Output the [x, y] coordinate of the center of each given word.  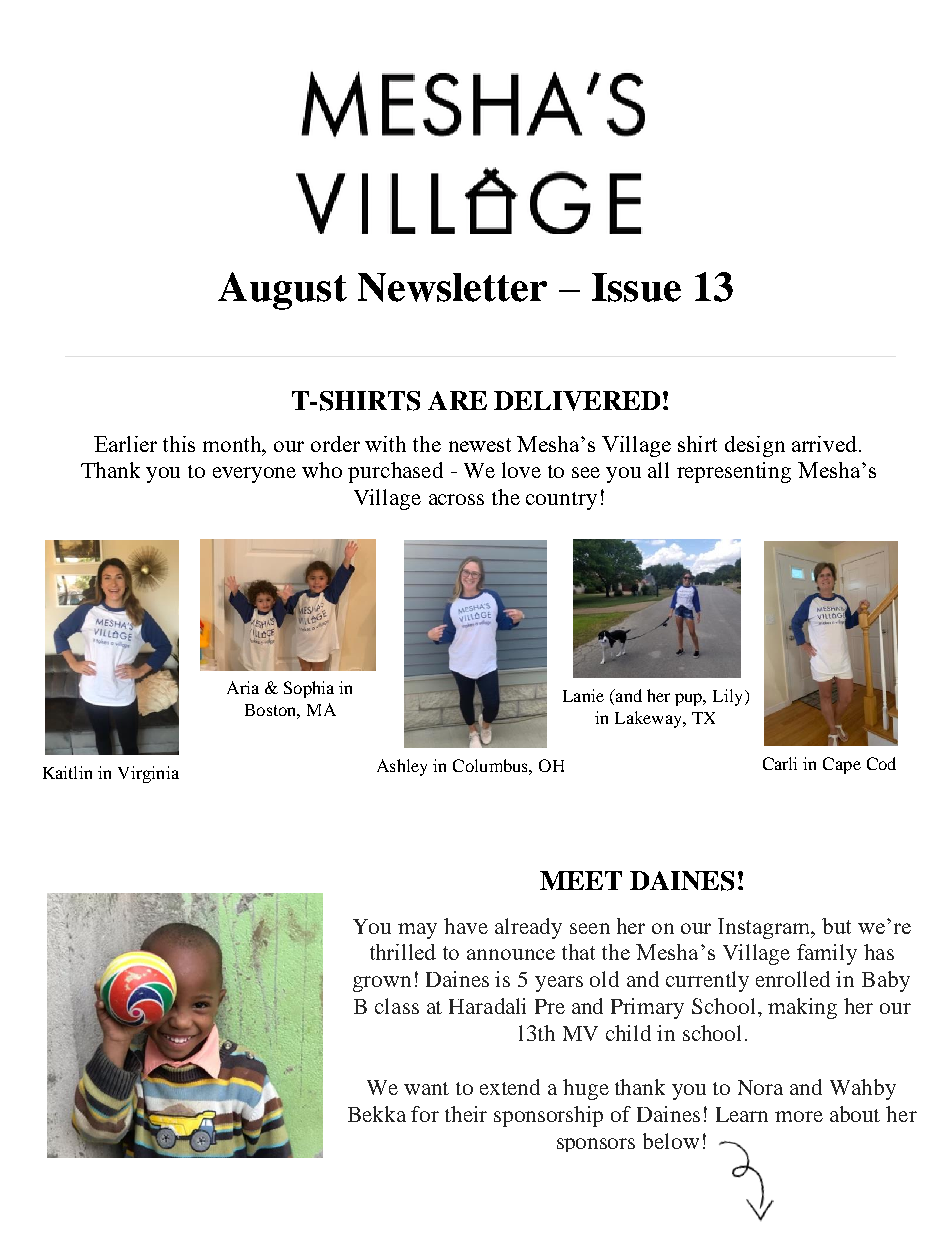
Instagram [766, 928]
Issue [636, 287]
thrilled [403, 952]
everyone [254, 475]
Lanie [583, 695]
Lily [729, 697]
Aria [243, 687]
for [425, 1114]
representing [734, 472]
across [456, 499]
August [282, 291]
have [466, 926]
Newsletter [452, 287]
